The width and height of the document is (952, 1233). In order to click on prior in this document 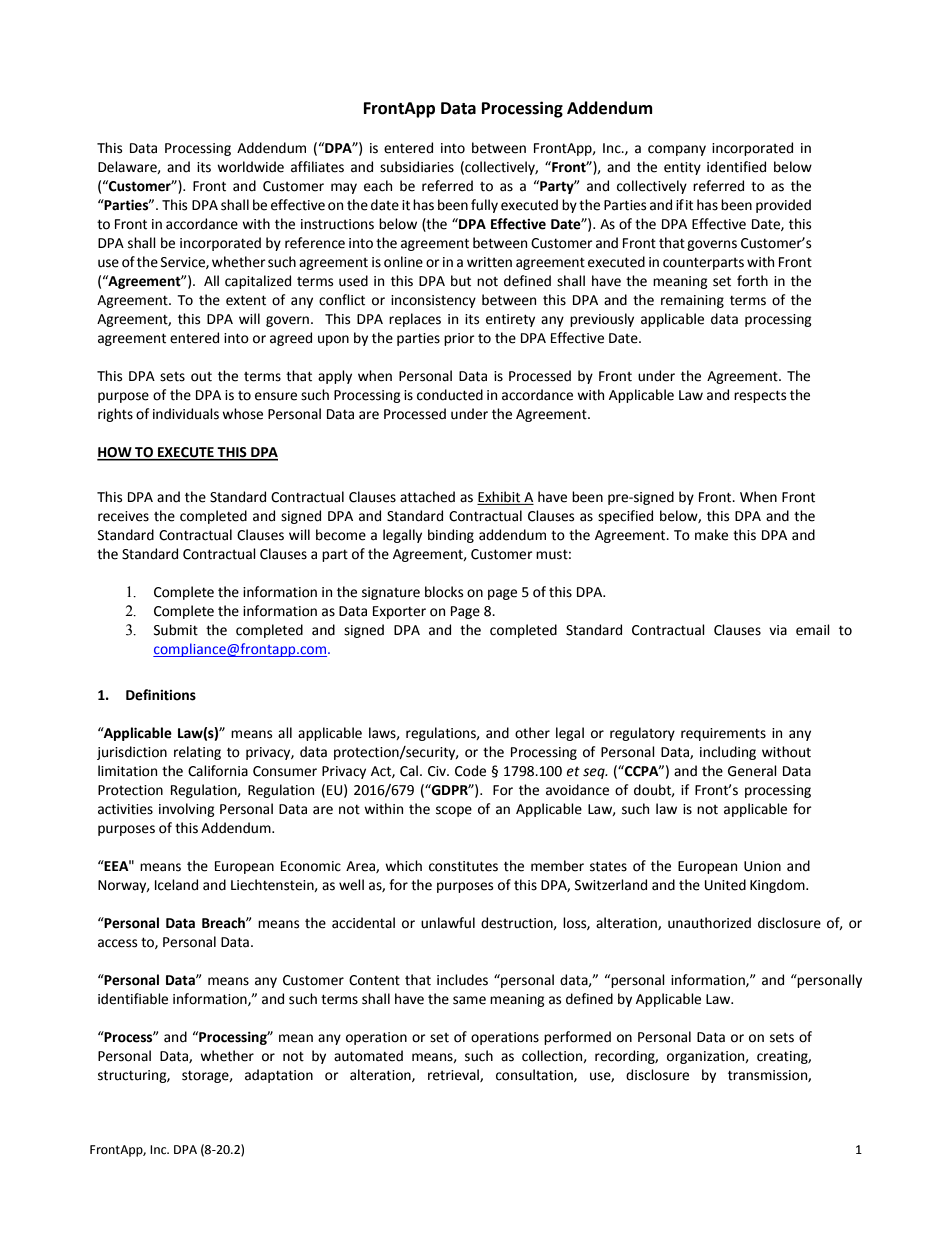, I will do `click(459, 339)`.
